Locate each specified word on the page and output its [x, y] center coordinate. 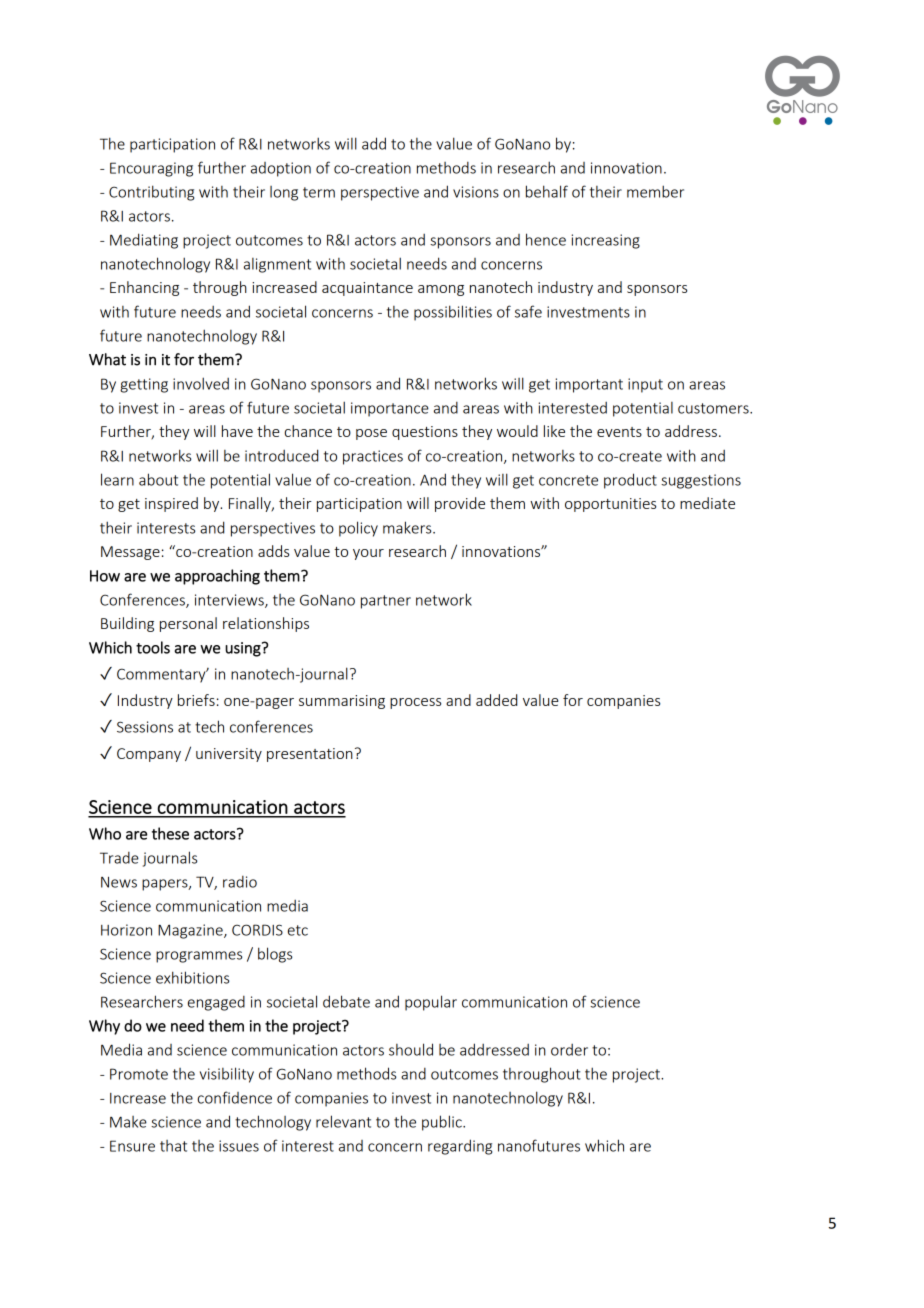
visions [476, 192]
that [173, 1146]
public [443, 1123]
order [569, 1050]
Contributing [151, 193]
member [655, 191]
